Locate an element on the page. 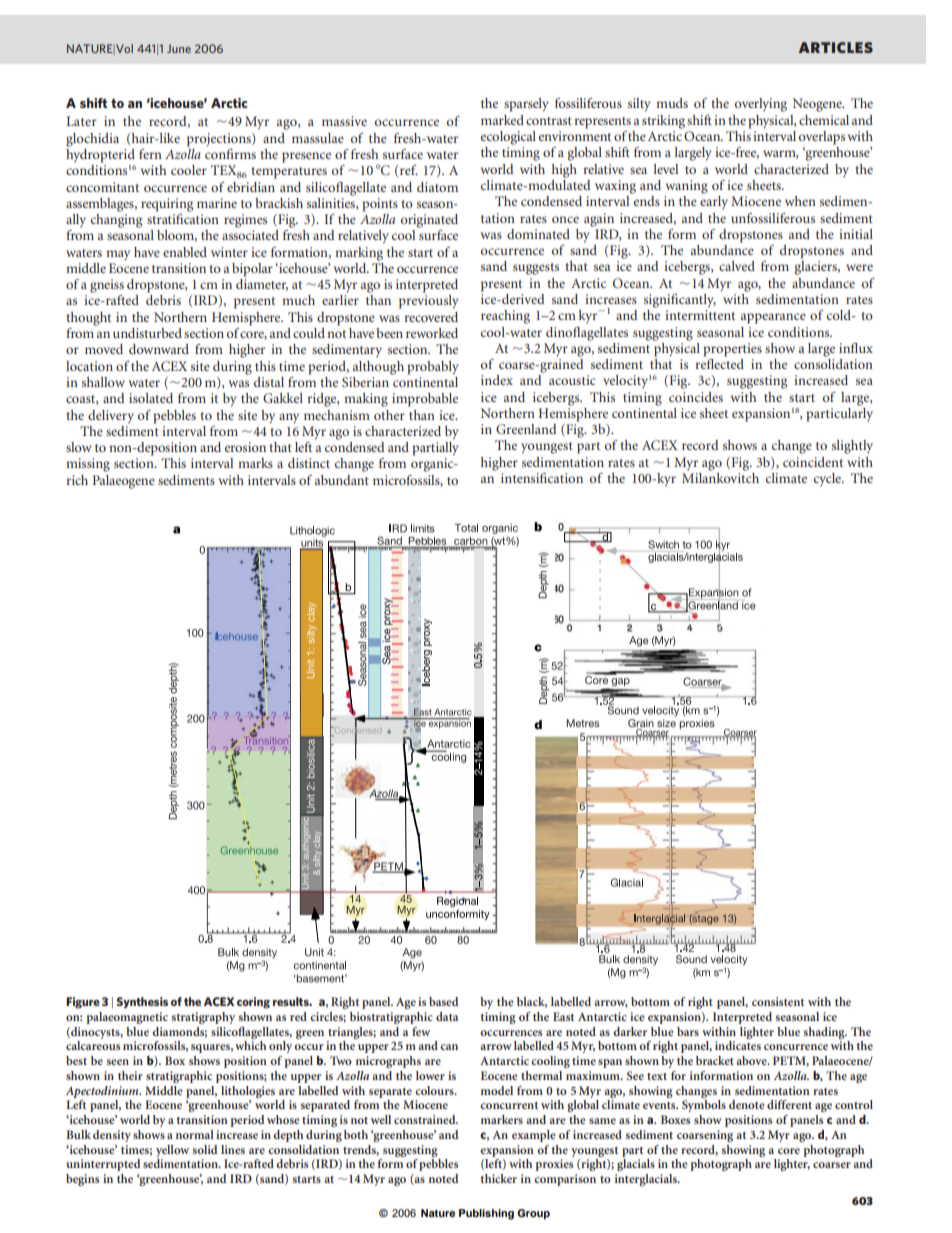 The height and width of the image is (1233, 952). Synthesis is located at coordinates (142, 1002).
